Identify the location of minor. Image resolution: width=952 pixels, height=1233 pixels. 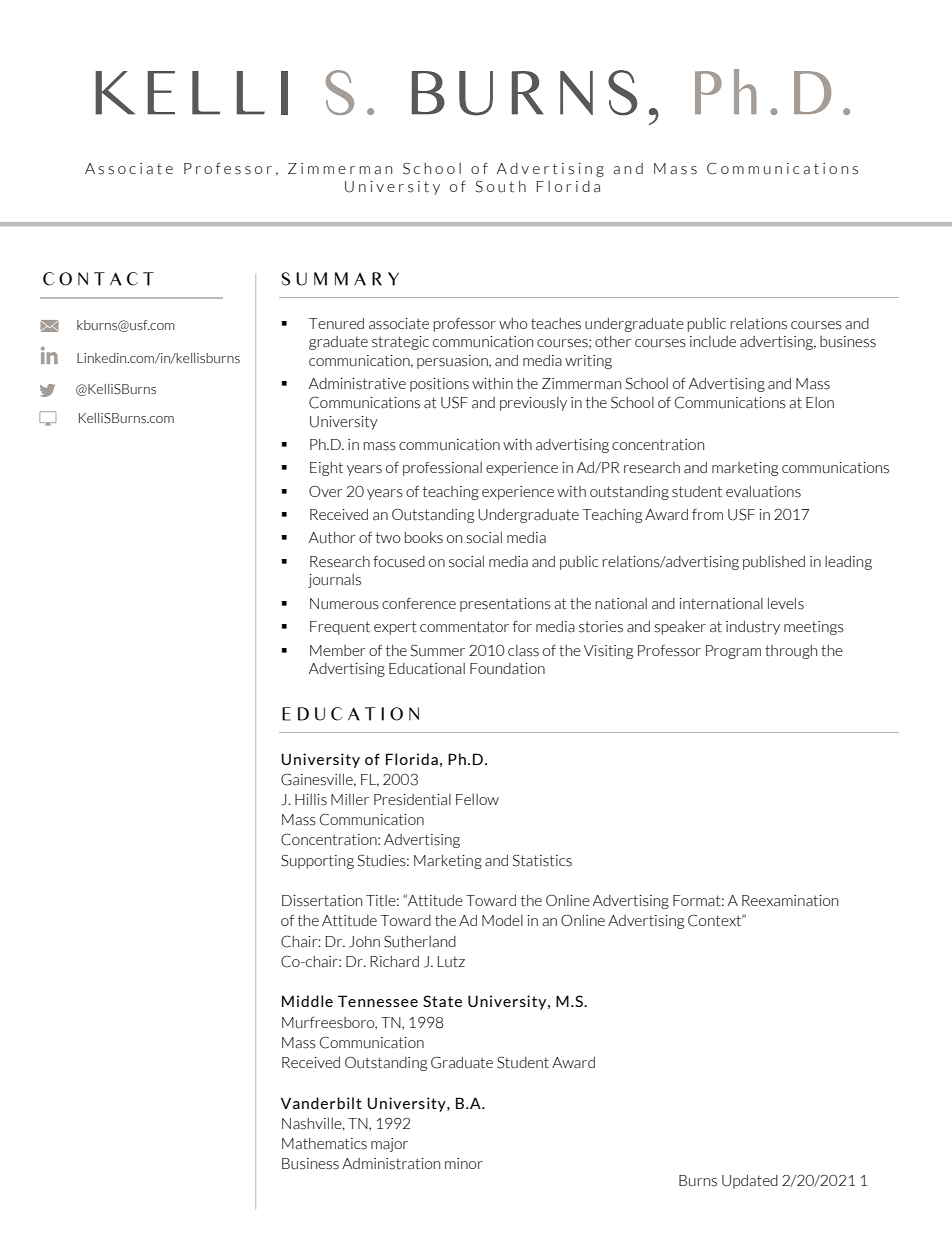
(464, 1163).
